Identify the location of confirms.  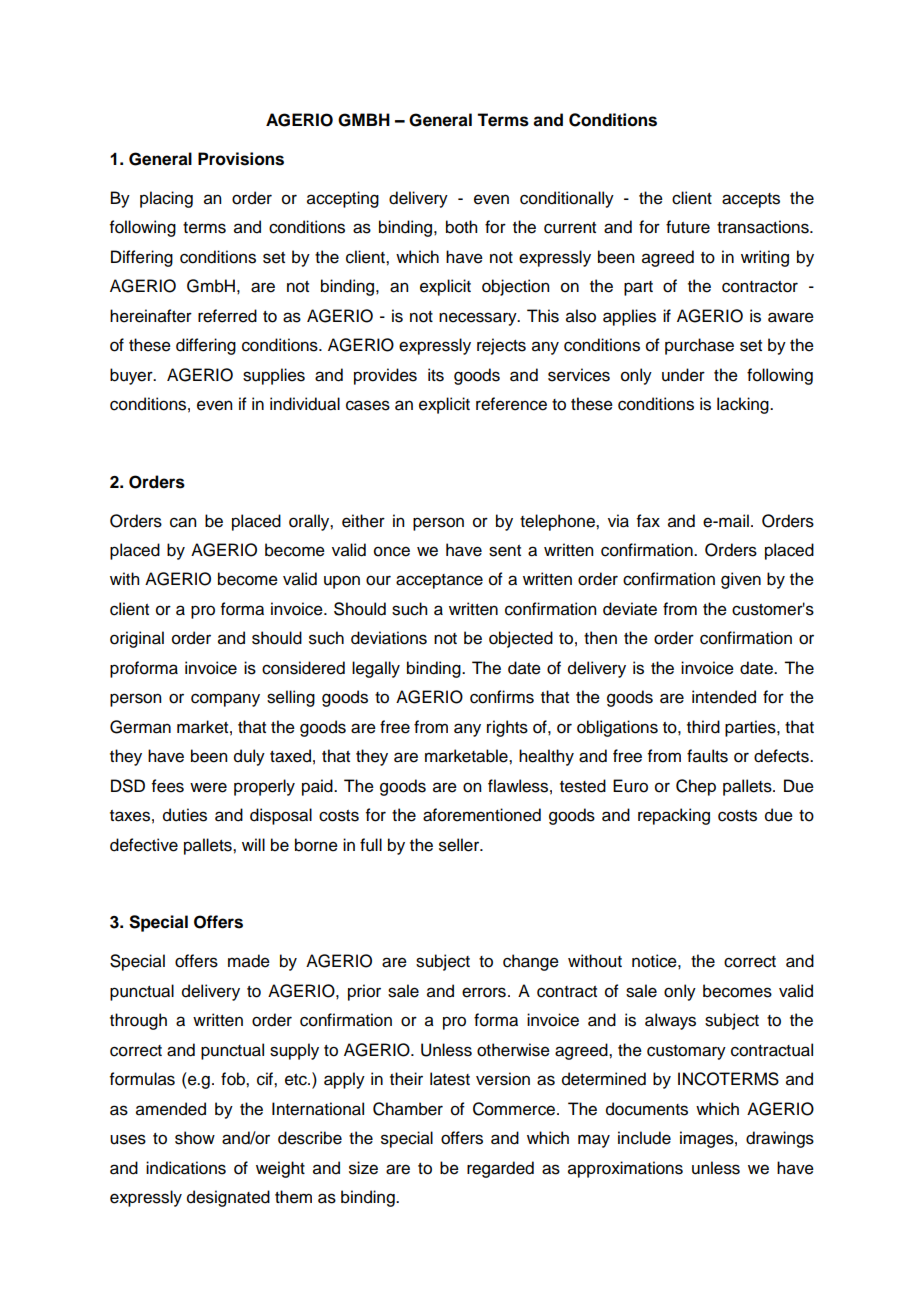
(502, 697).
